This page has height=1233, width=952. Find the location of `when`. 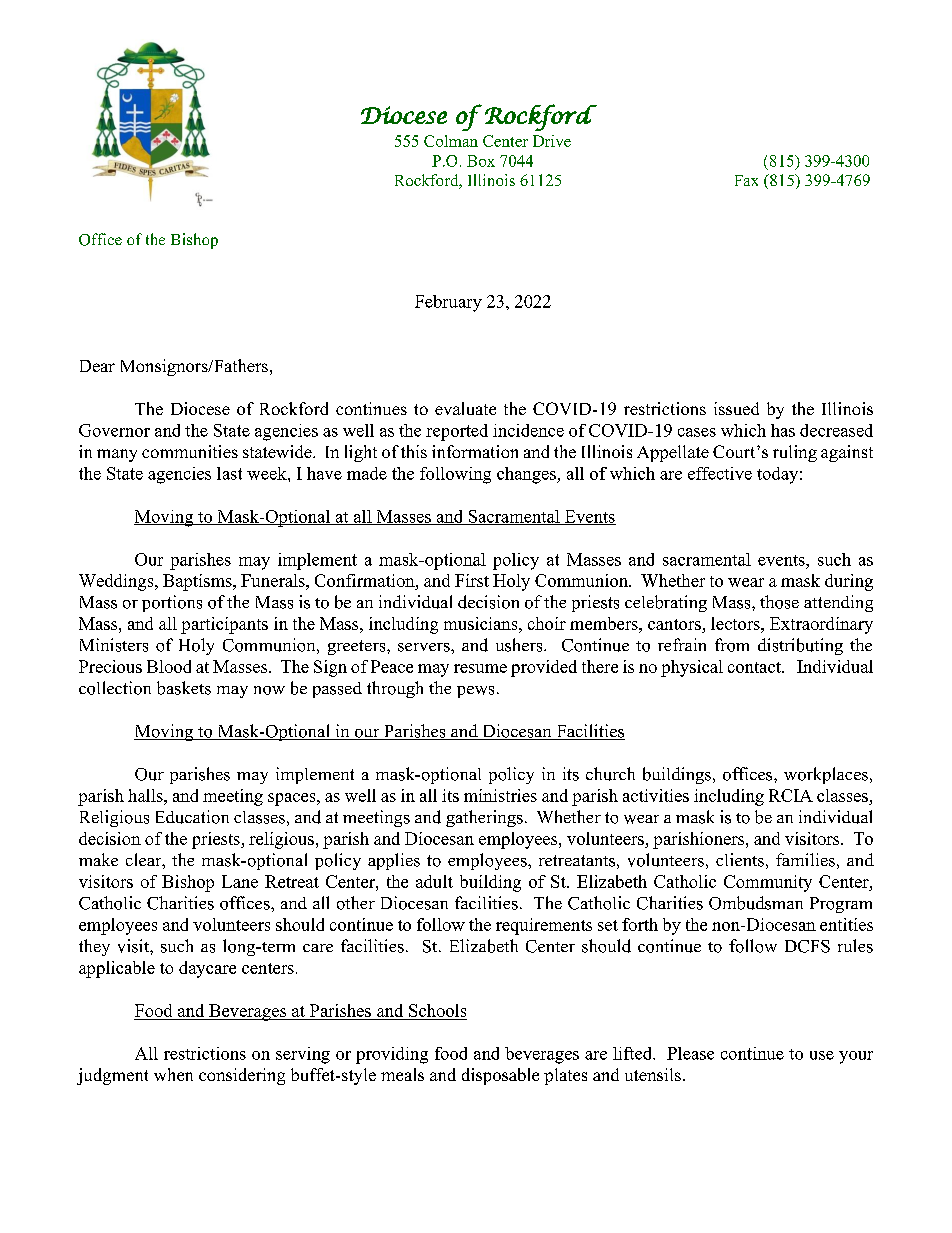

when is located at coordinates (173, 1074).
